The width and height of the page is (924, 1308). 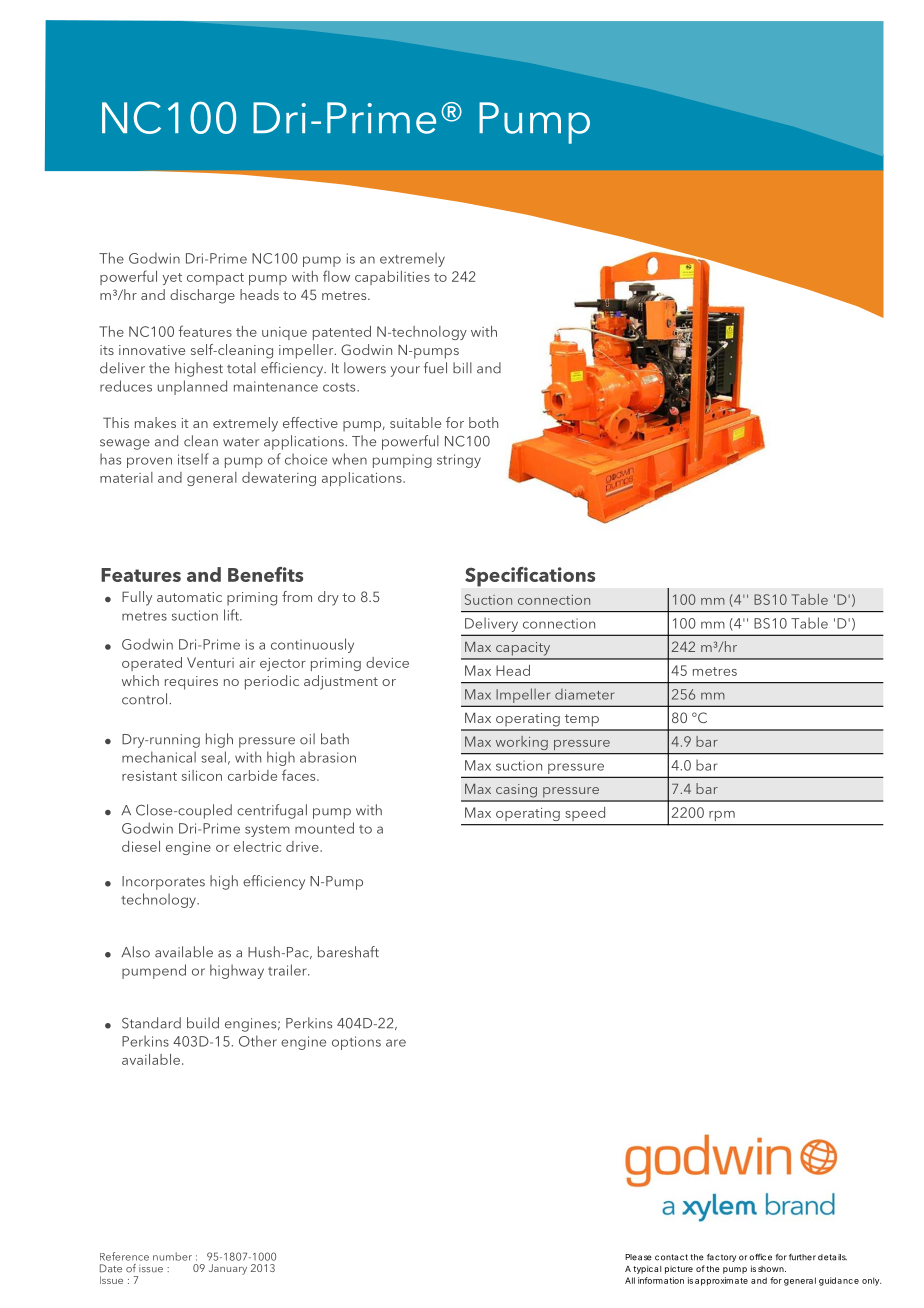 I want to click on speed, so click(x=585, y=814).
